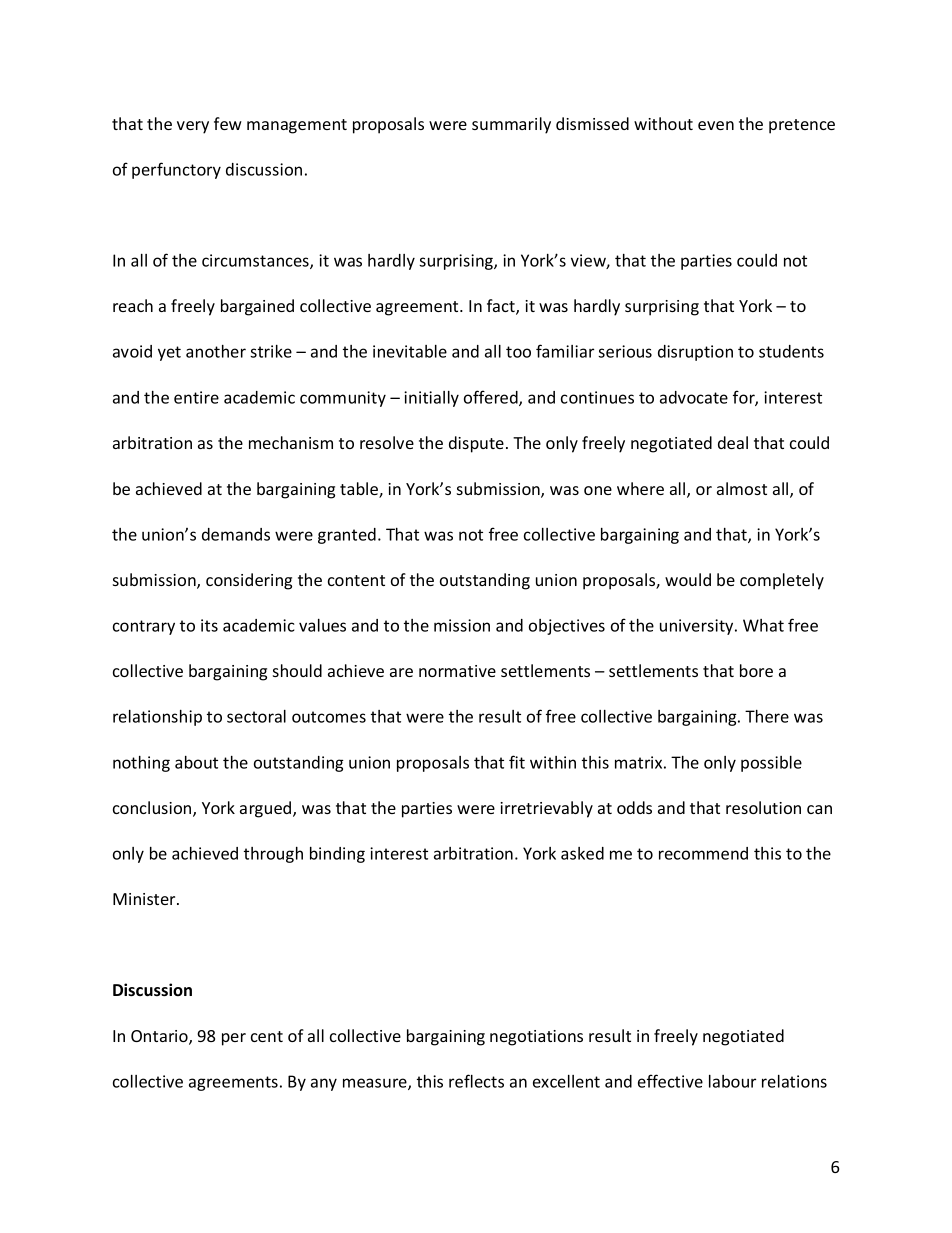 The image size is (952, 1233). What do you see at coordinates (733, 442) in the page?
I see `deal` at bounding box center [733, 442].
